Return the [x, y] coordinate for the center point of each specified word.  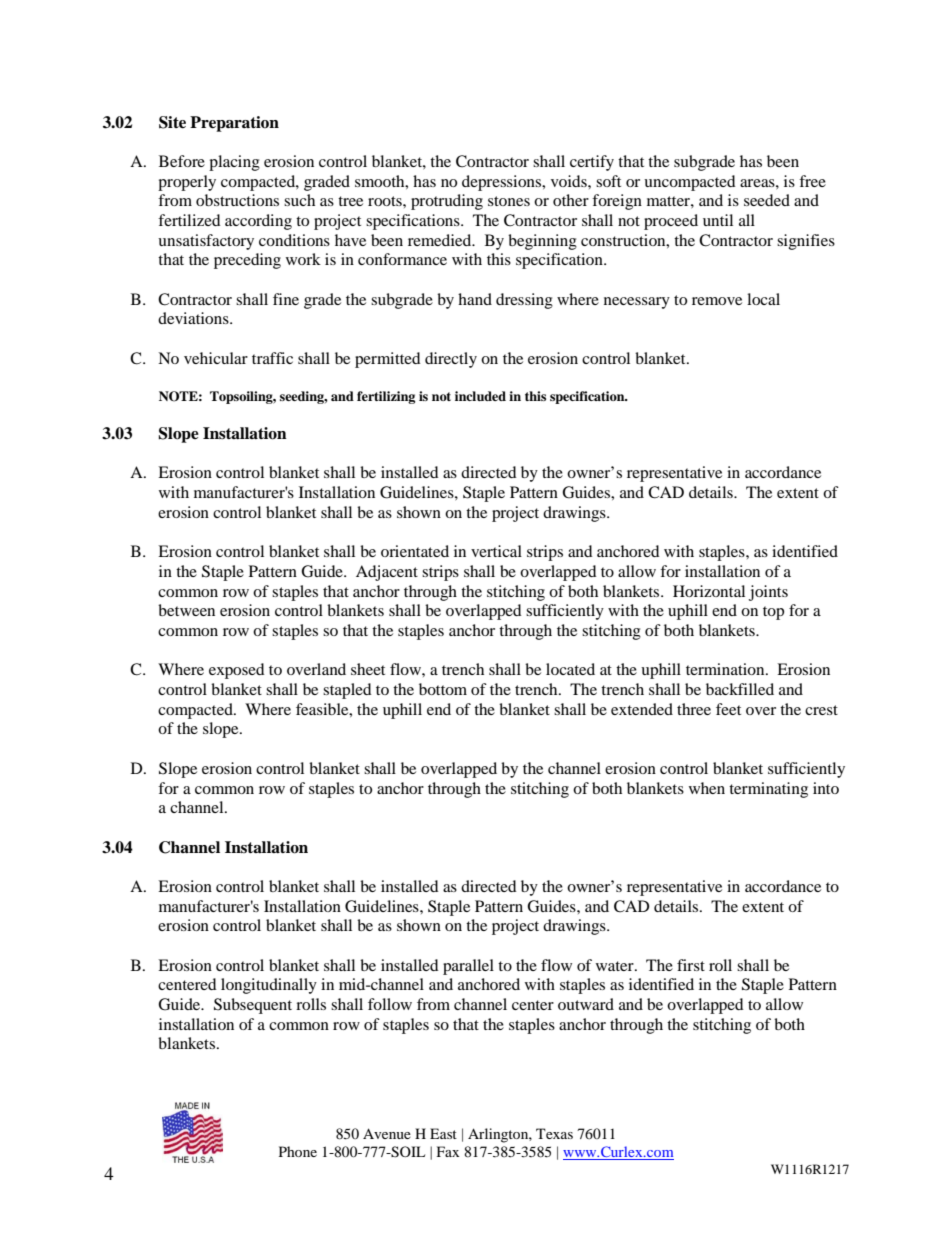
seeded [767, 200]
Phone [298, 1151]
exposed [237, 671]
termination [726, 669]
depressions [503, 183]
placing [234, 163]
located [570, 669]
